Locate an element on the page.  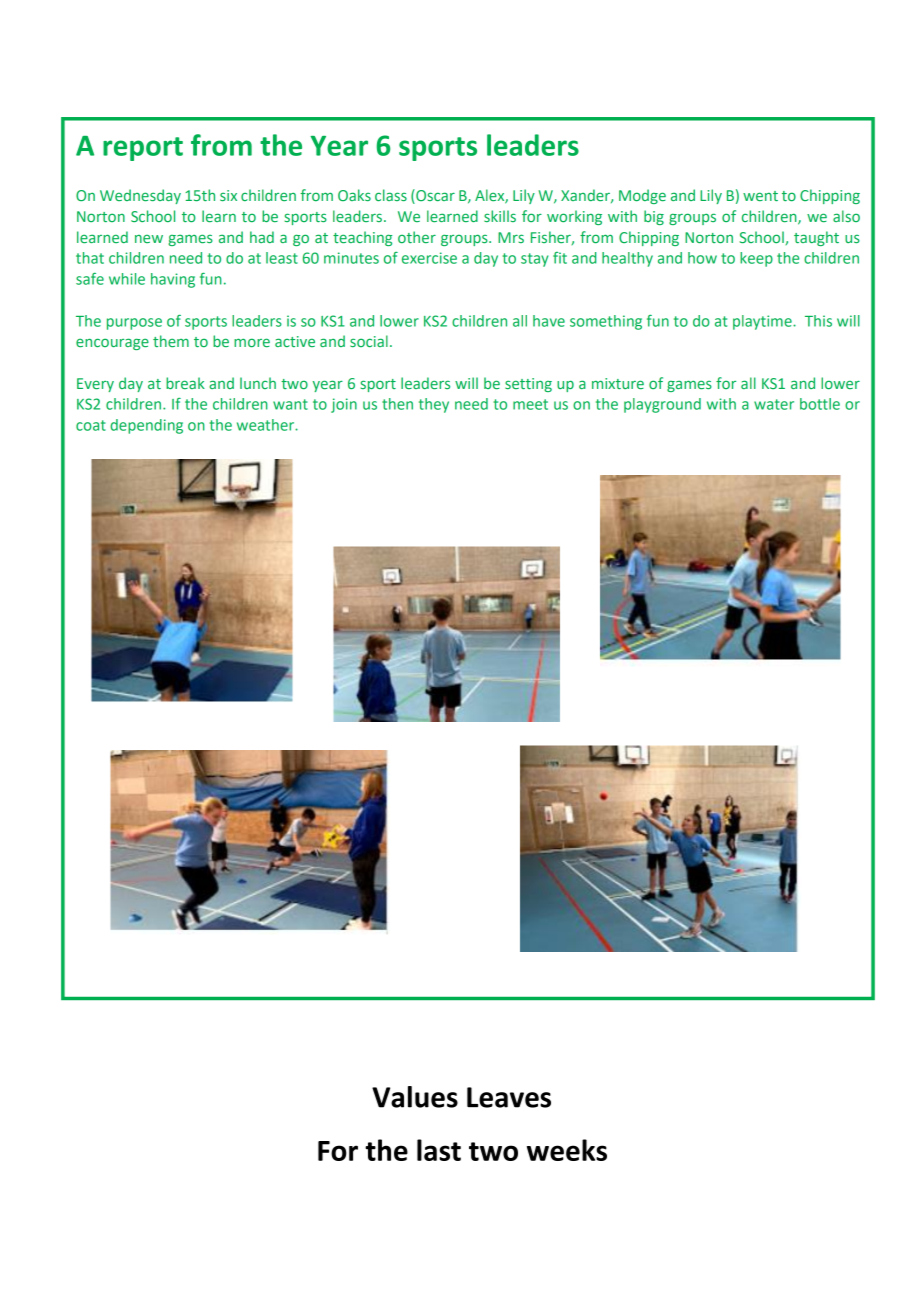
Values is located at coordinates (415, 1097).
